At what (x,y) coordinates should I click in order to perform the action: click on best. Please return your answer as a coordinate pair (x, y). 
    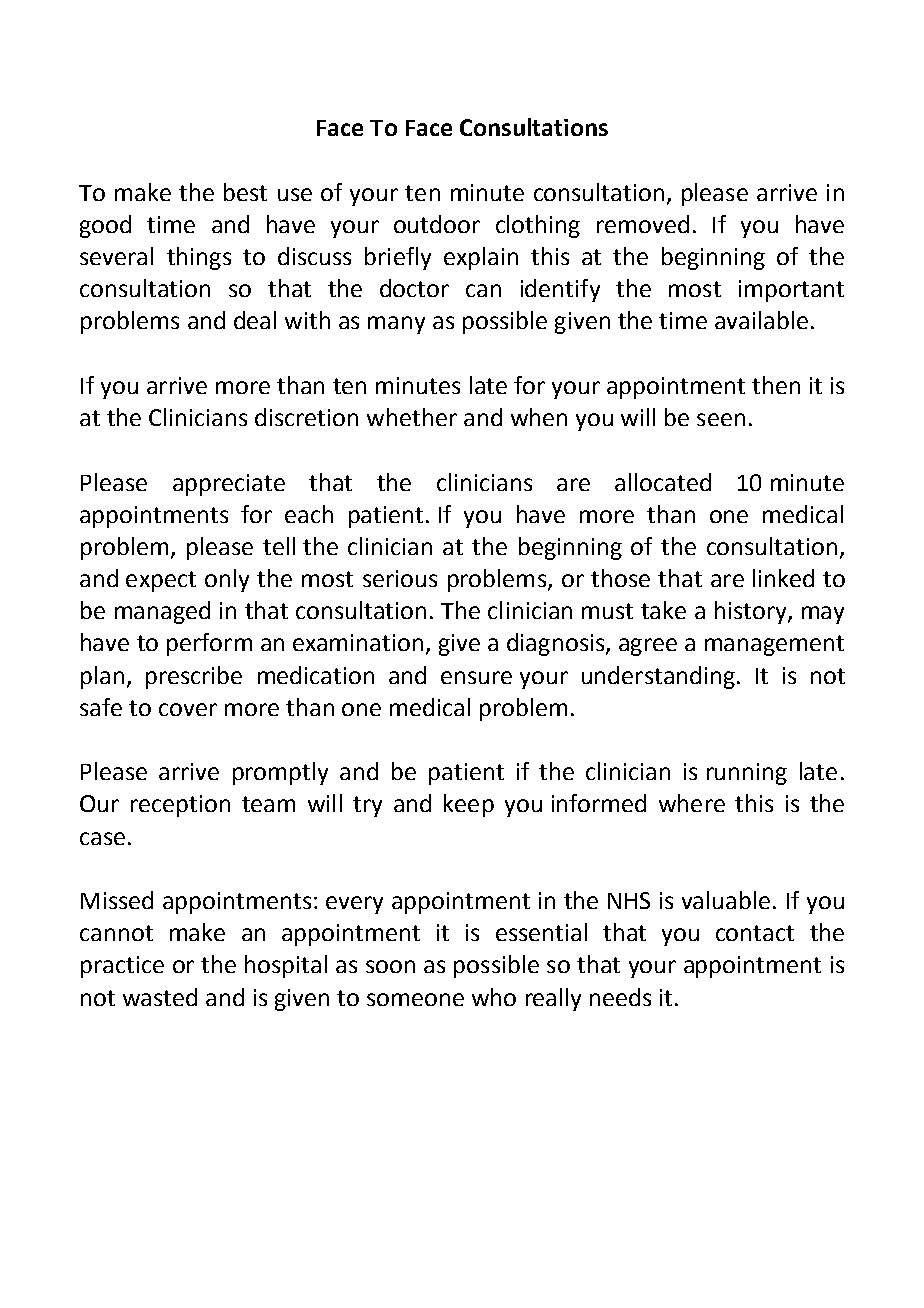
    Looking at the image, I should click on (245, 192).
